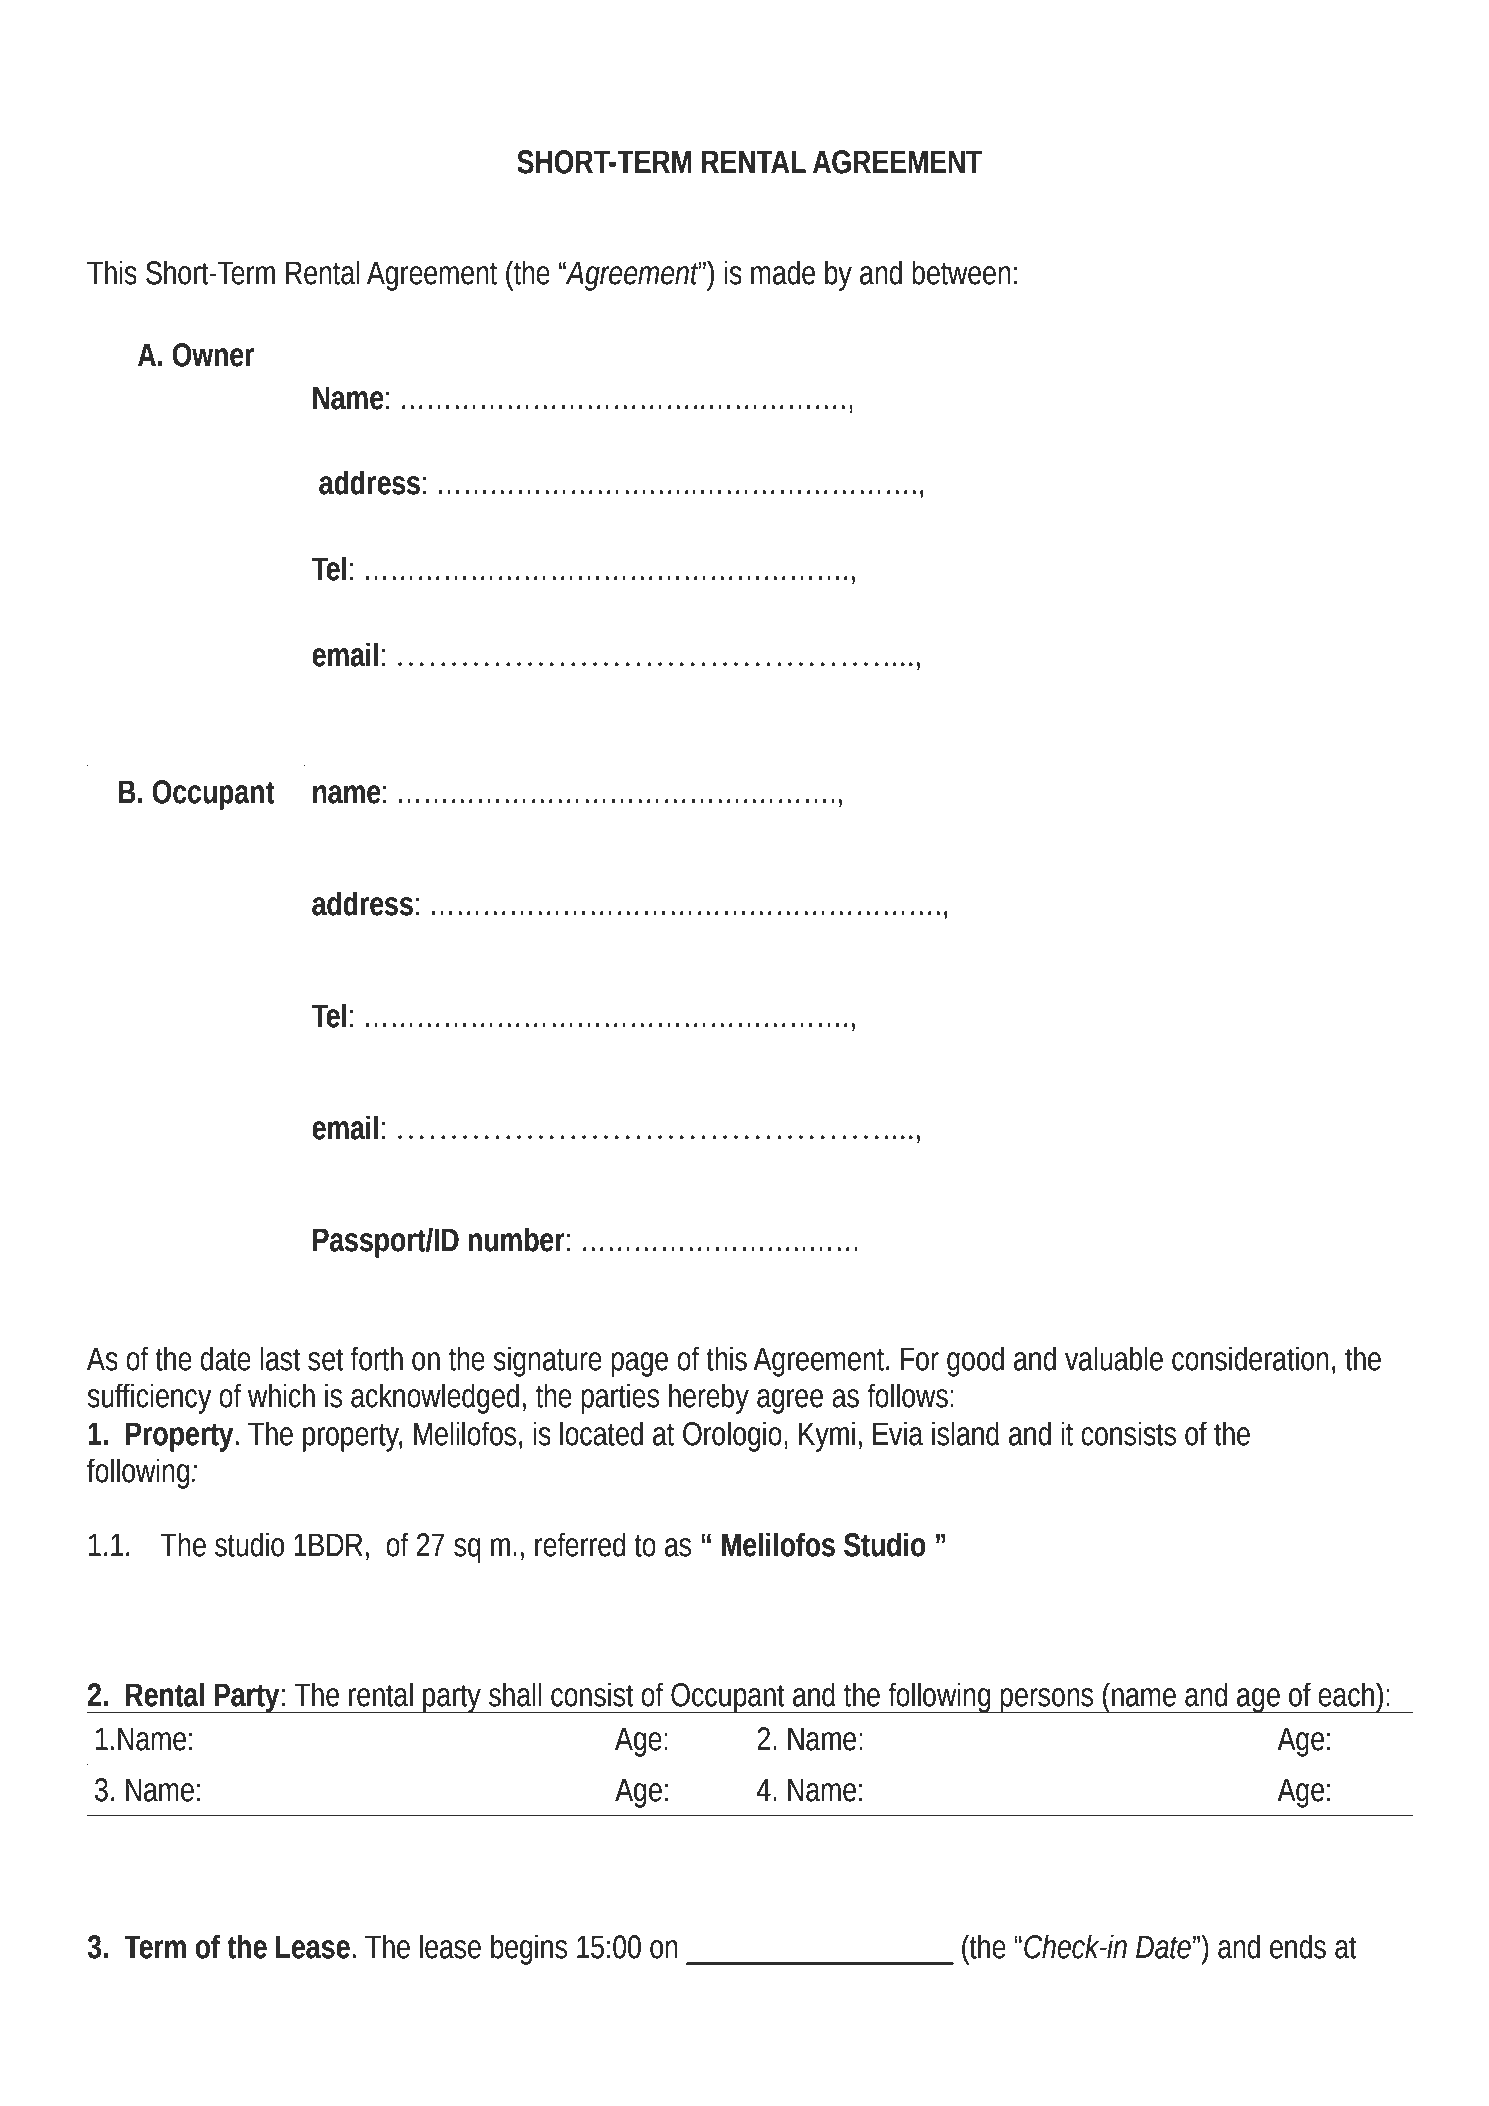  I want to click on made, so click(783, 272).
